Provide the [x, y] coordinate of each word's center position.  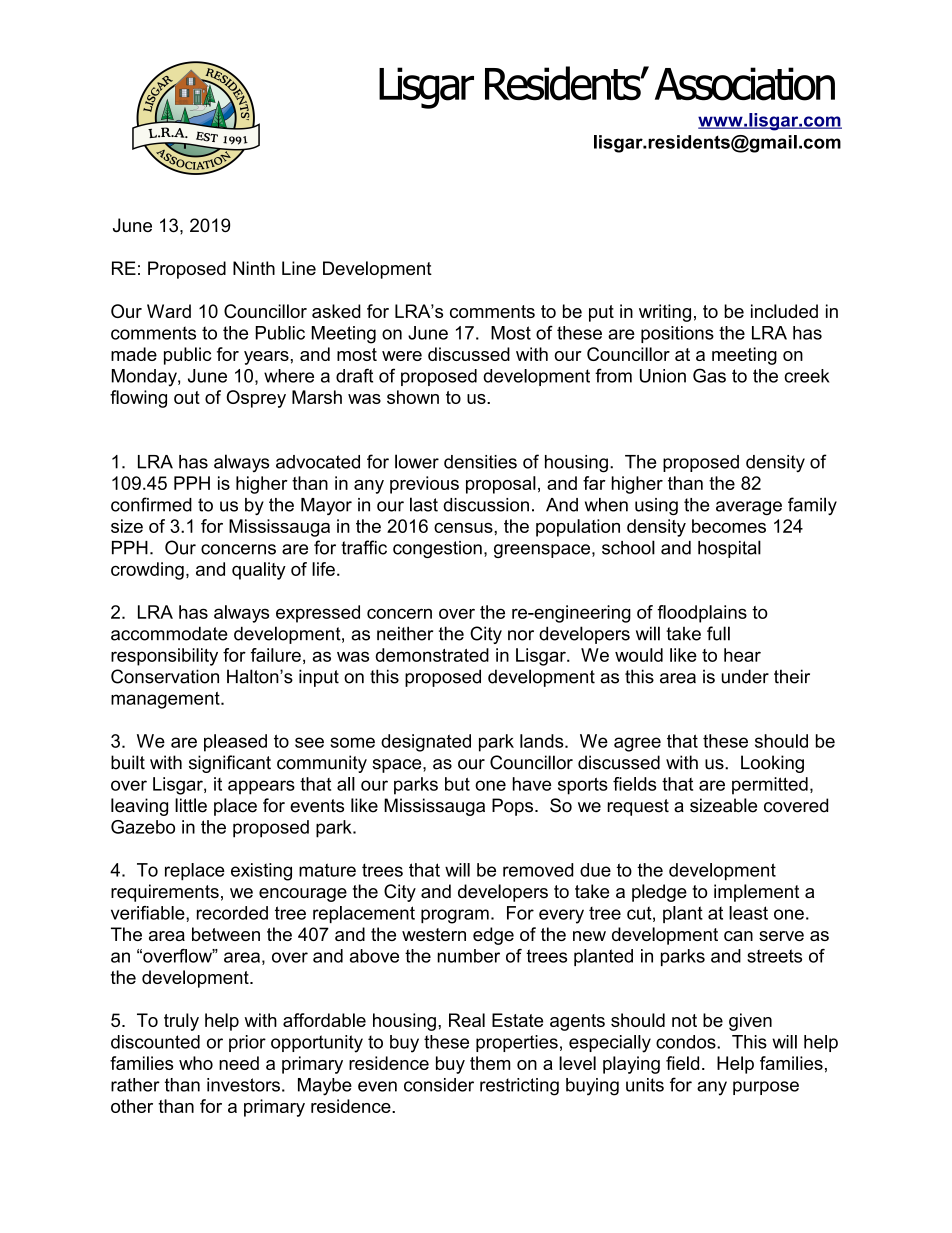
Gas [709, 375]
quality [259, 571]
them [490, 1063]
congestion [437, 549]
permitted [770, 786]
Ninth [254, 268]
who [196, 1063]
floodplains [702, 614]
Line [299, 268]
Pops [514, 807]
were [402, 356]
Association [745, 84]
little [191, 805]
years [266, 358]
